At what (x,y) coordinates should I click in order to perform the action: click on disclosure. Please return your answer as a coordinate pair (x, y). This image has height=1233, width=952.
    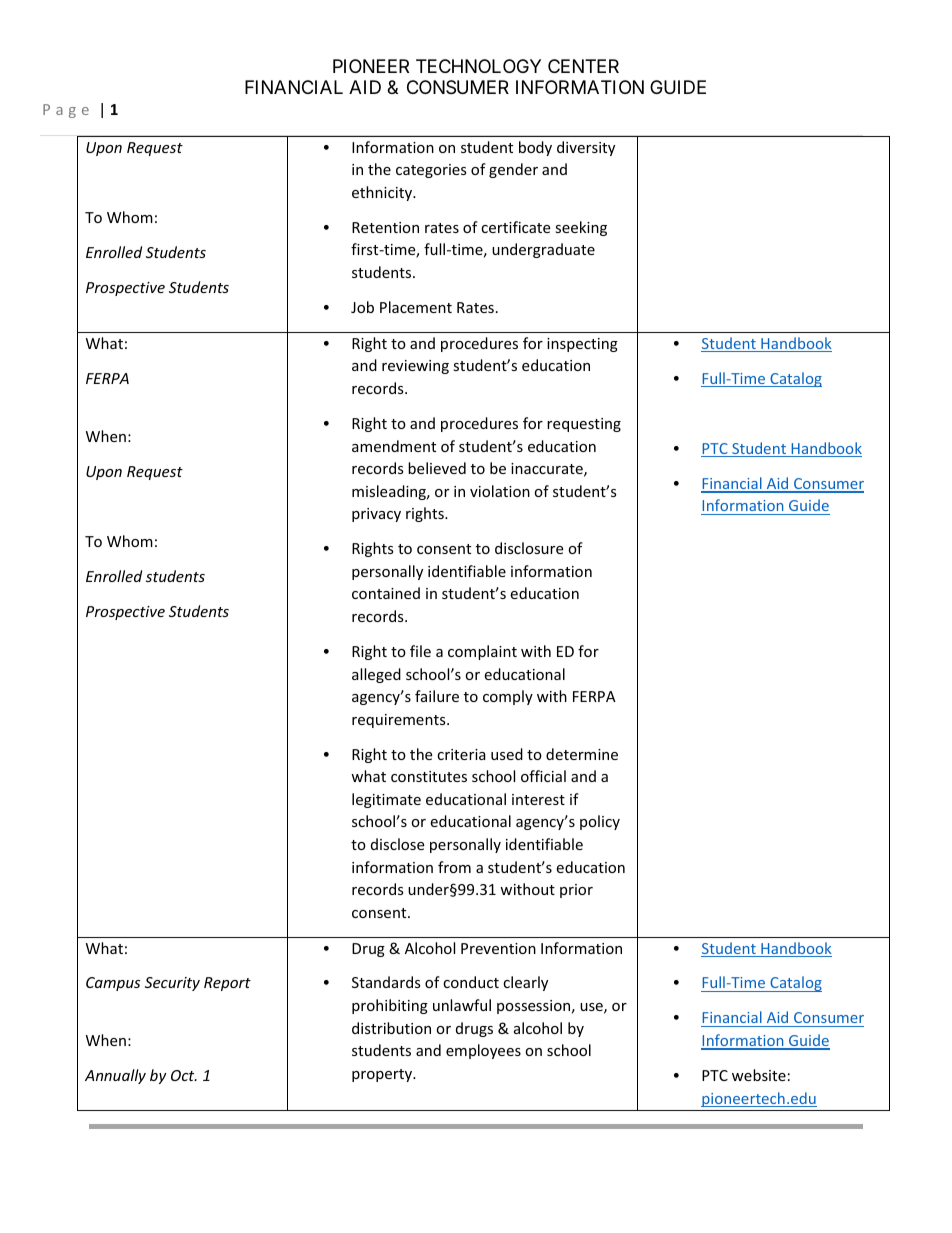
    Looking at the image, I should click on (529, 548).
